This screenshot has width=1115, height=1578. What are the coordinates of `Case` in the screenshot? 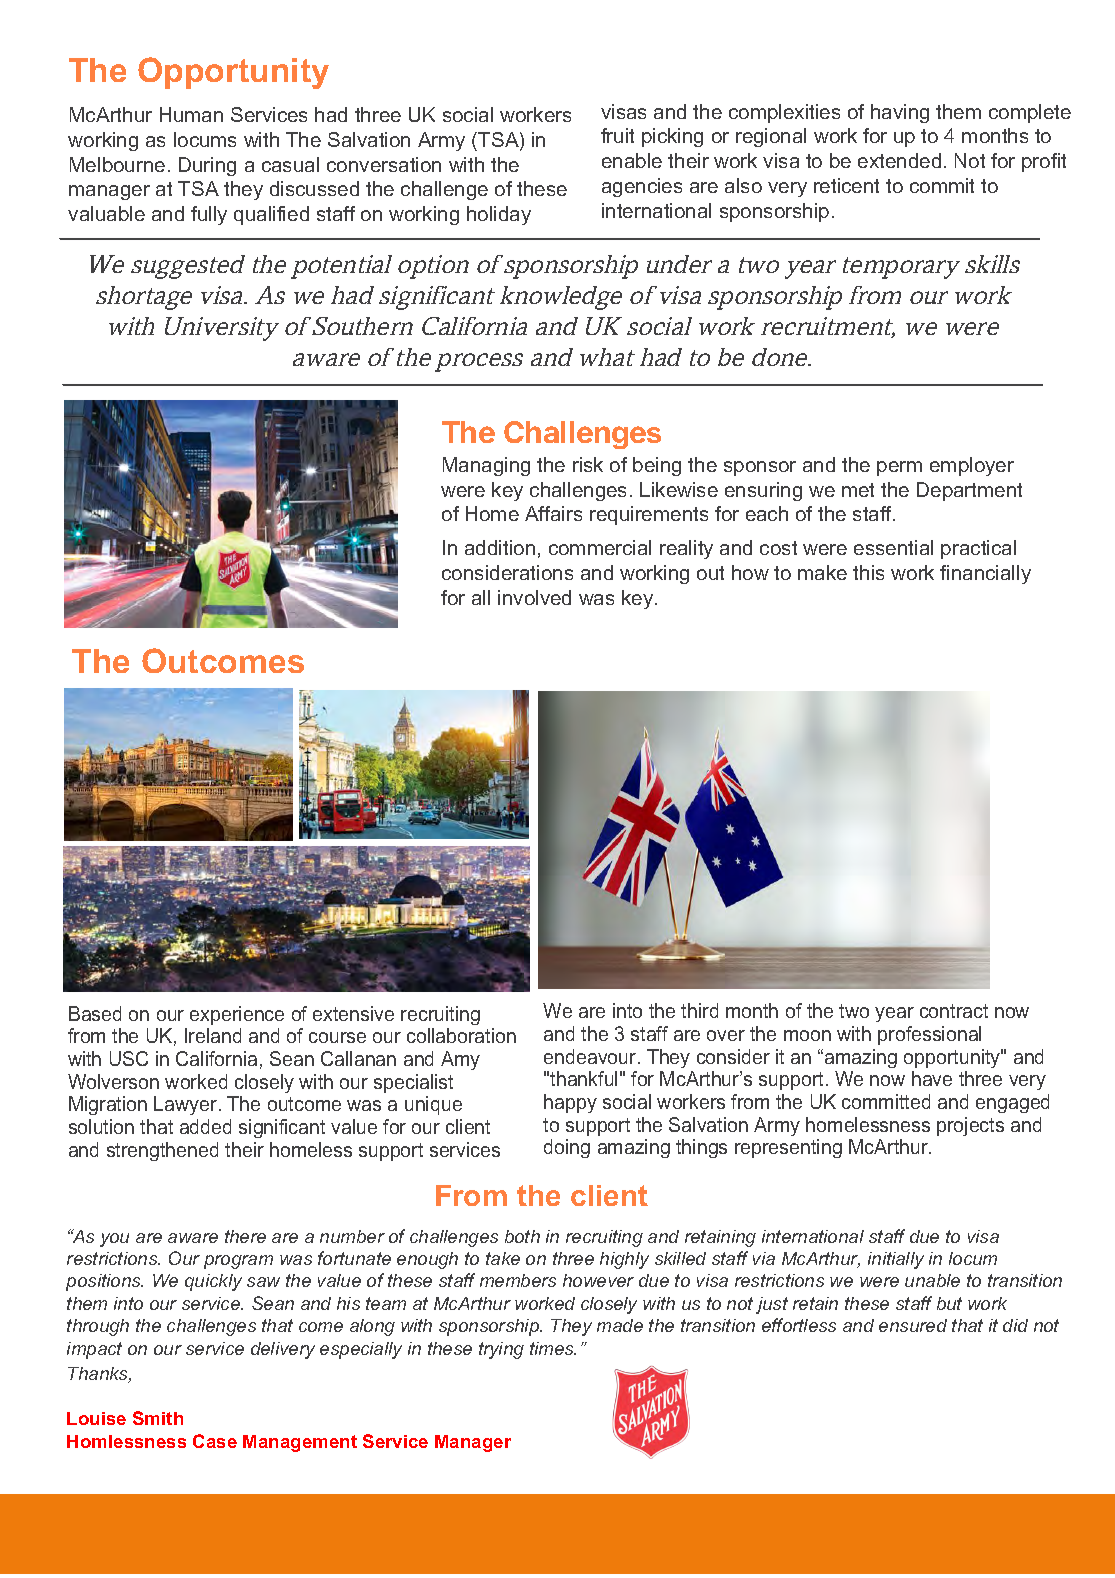 It's located at (215, 1441).
